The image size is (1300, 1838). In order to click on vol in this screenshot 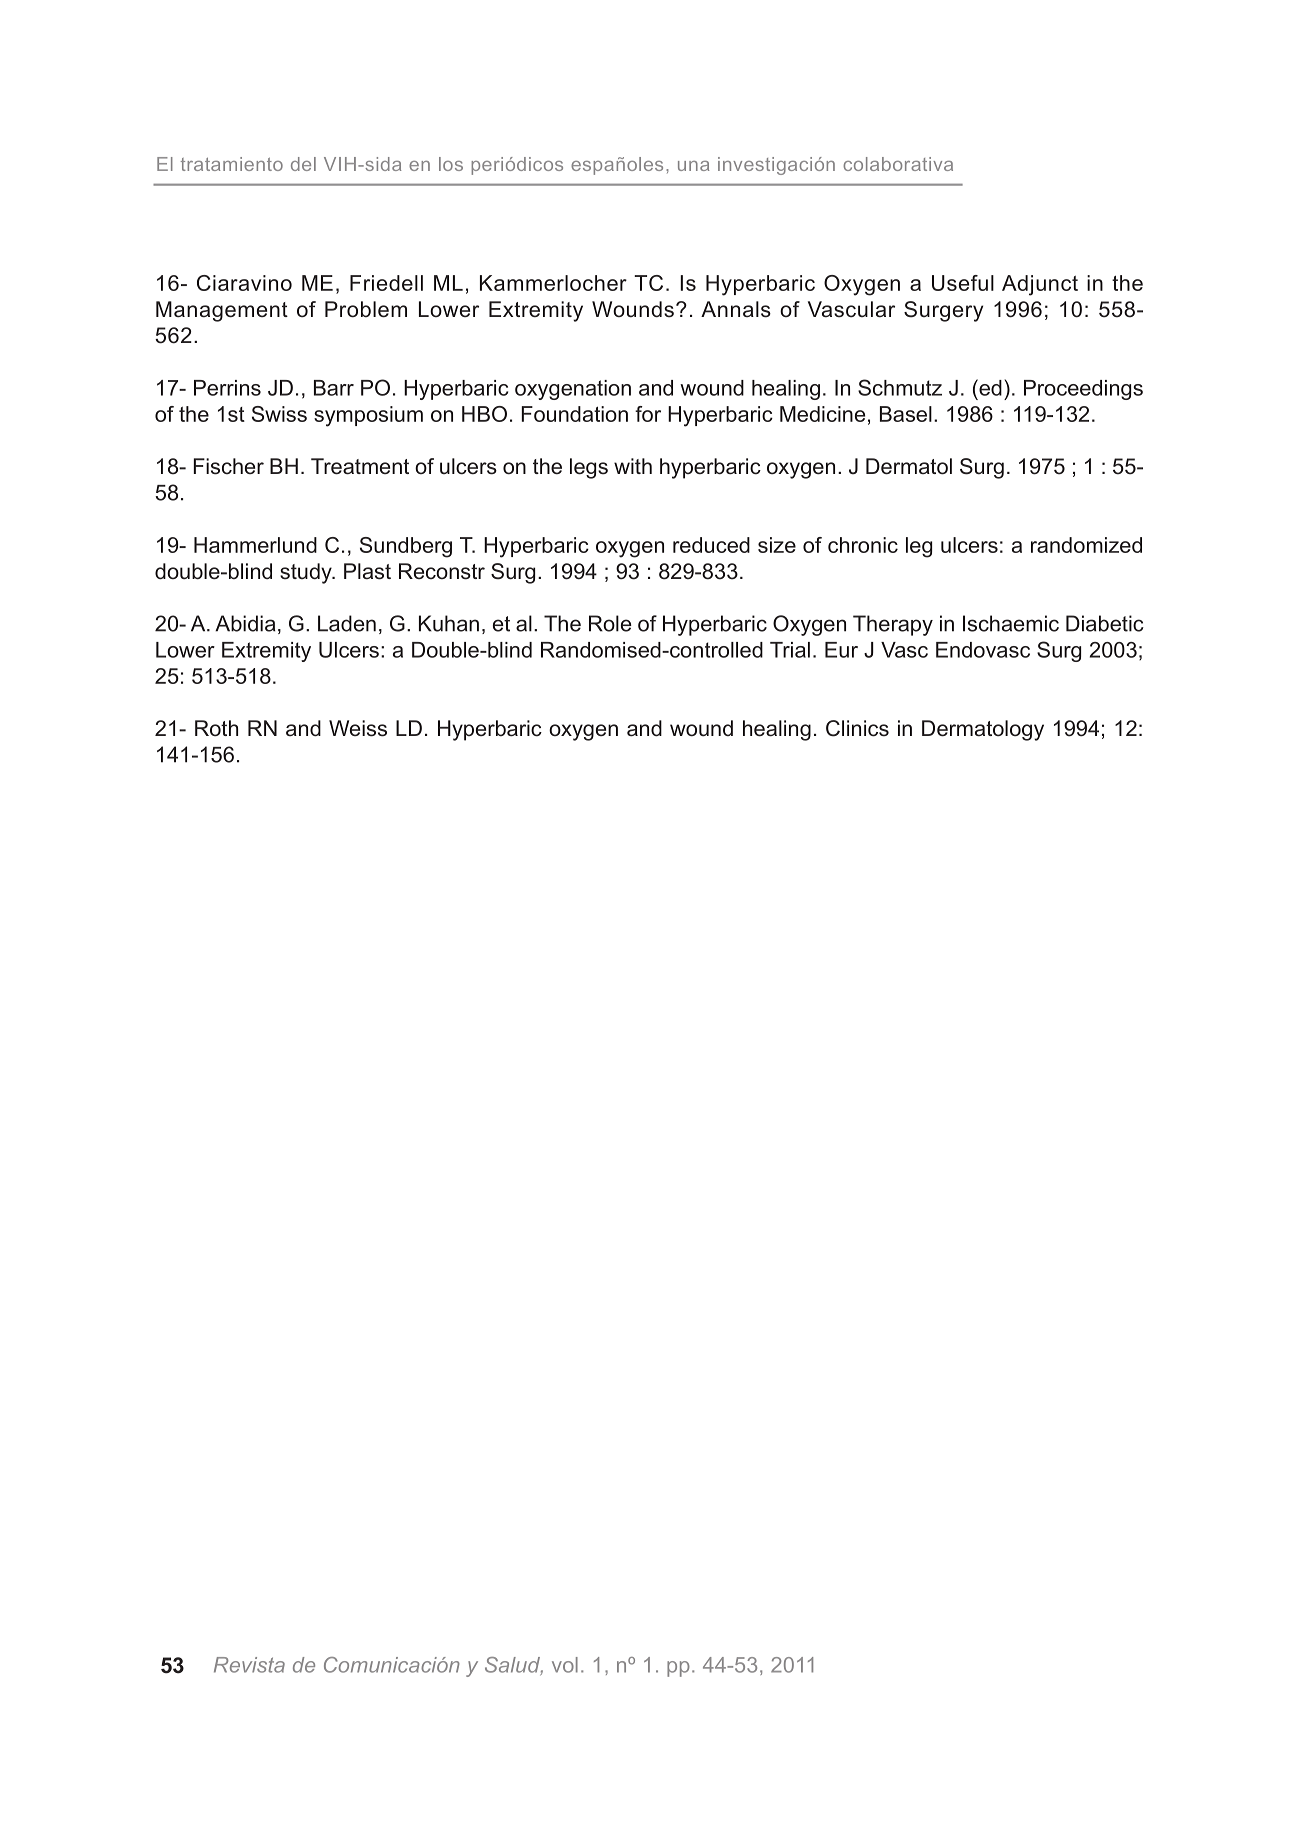, I will do `click(565, 1665)`.
